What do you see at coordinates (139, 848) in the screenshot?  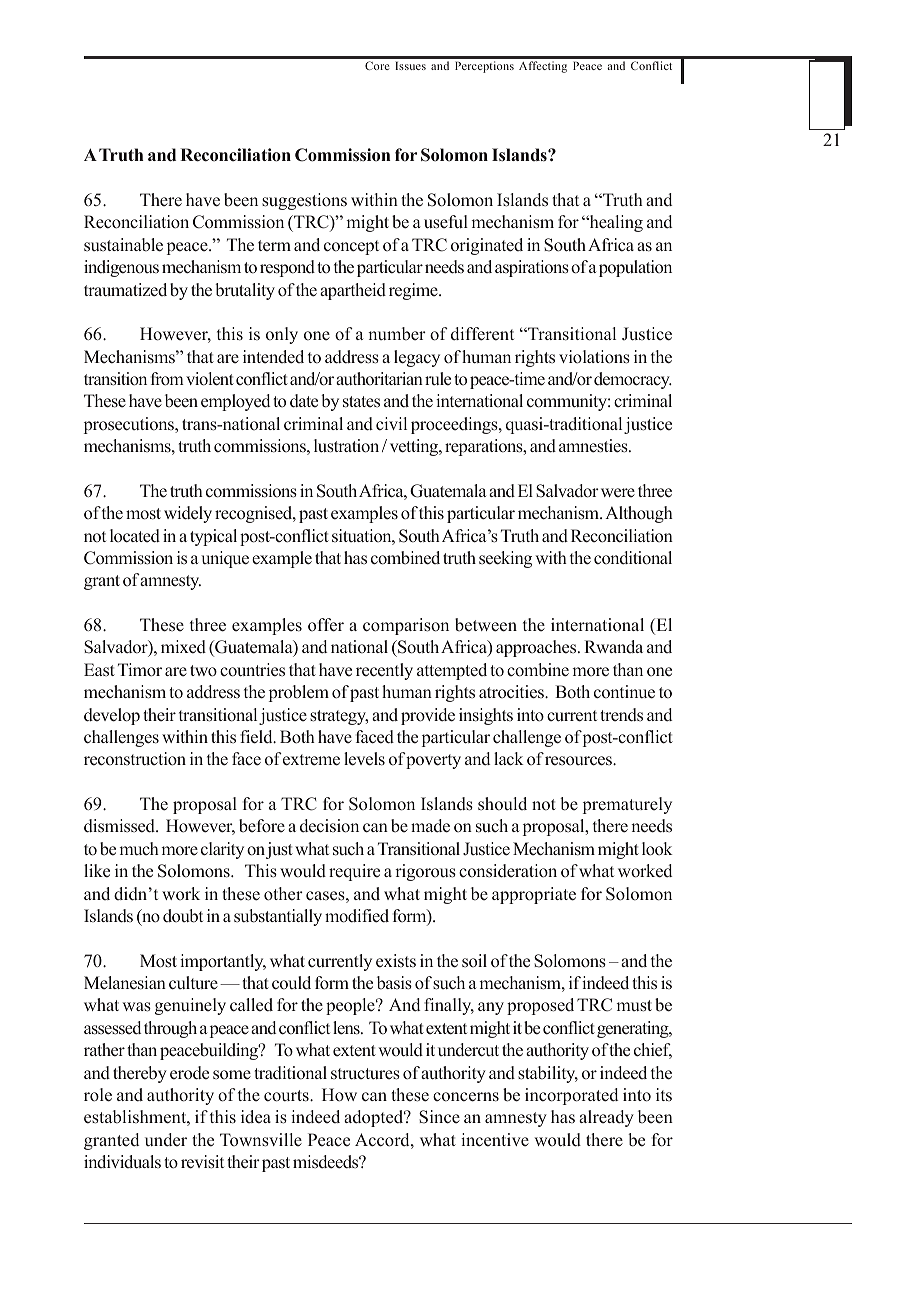 I see `much` at bounding box center [139, 848].
